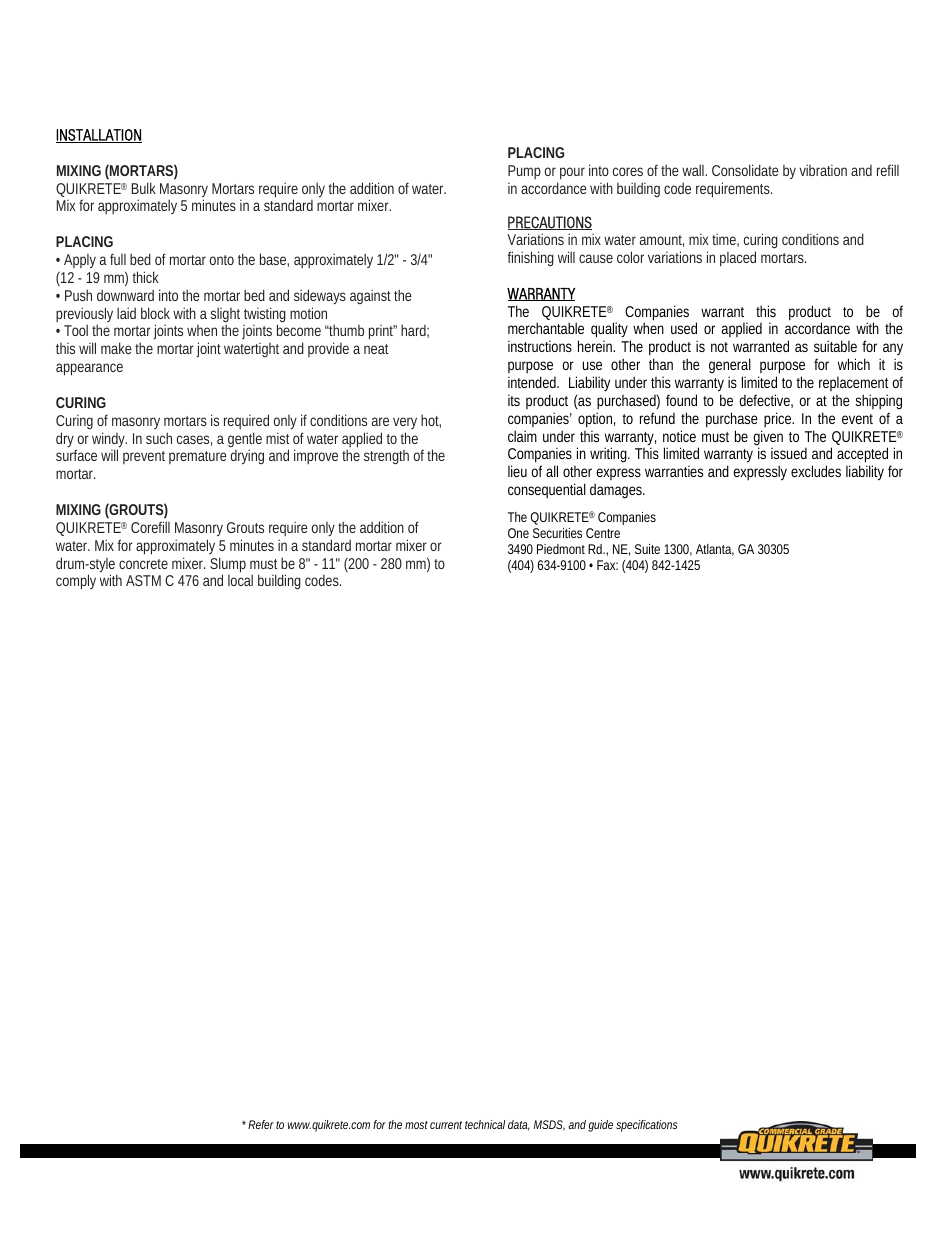  I want to click on Pump, so click(524, 172).
